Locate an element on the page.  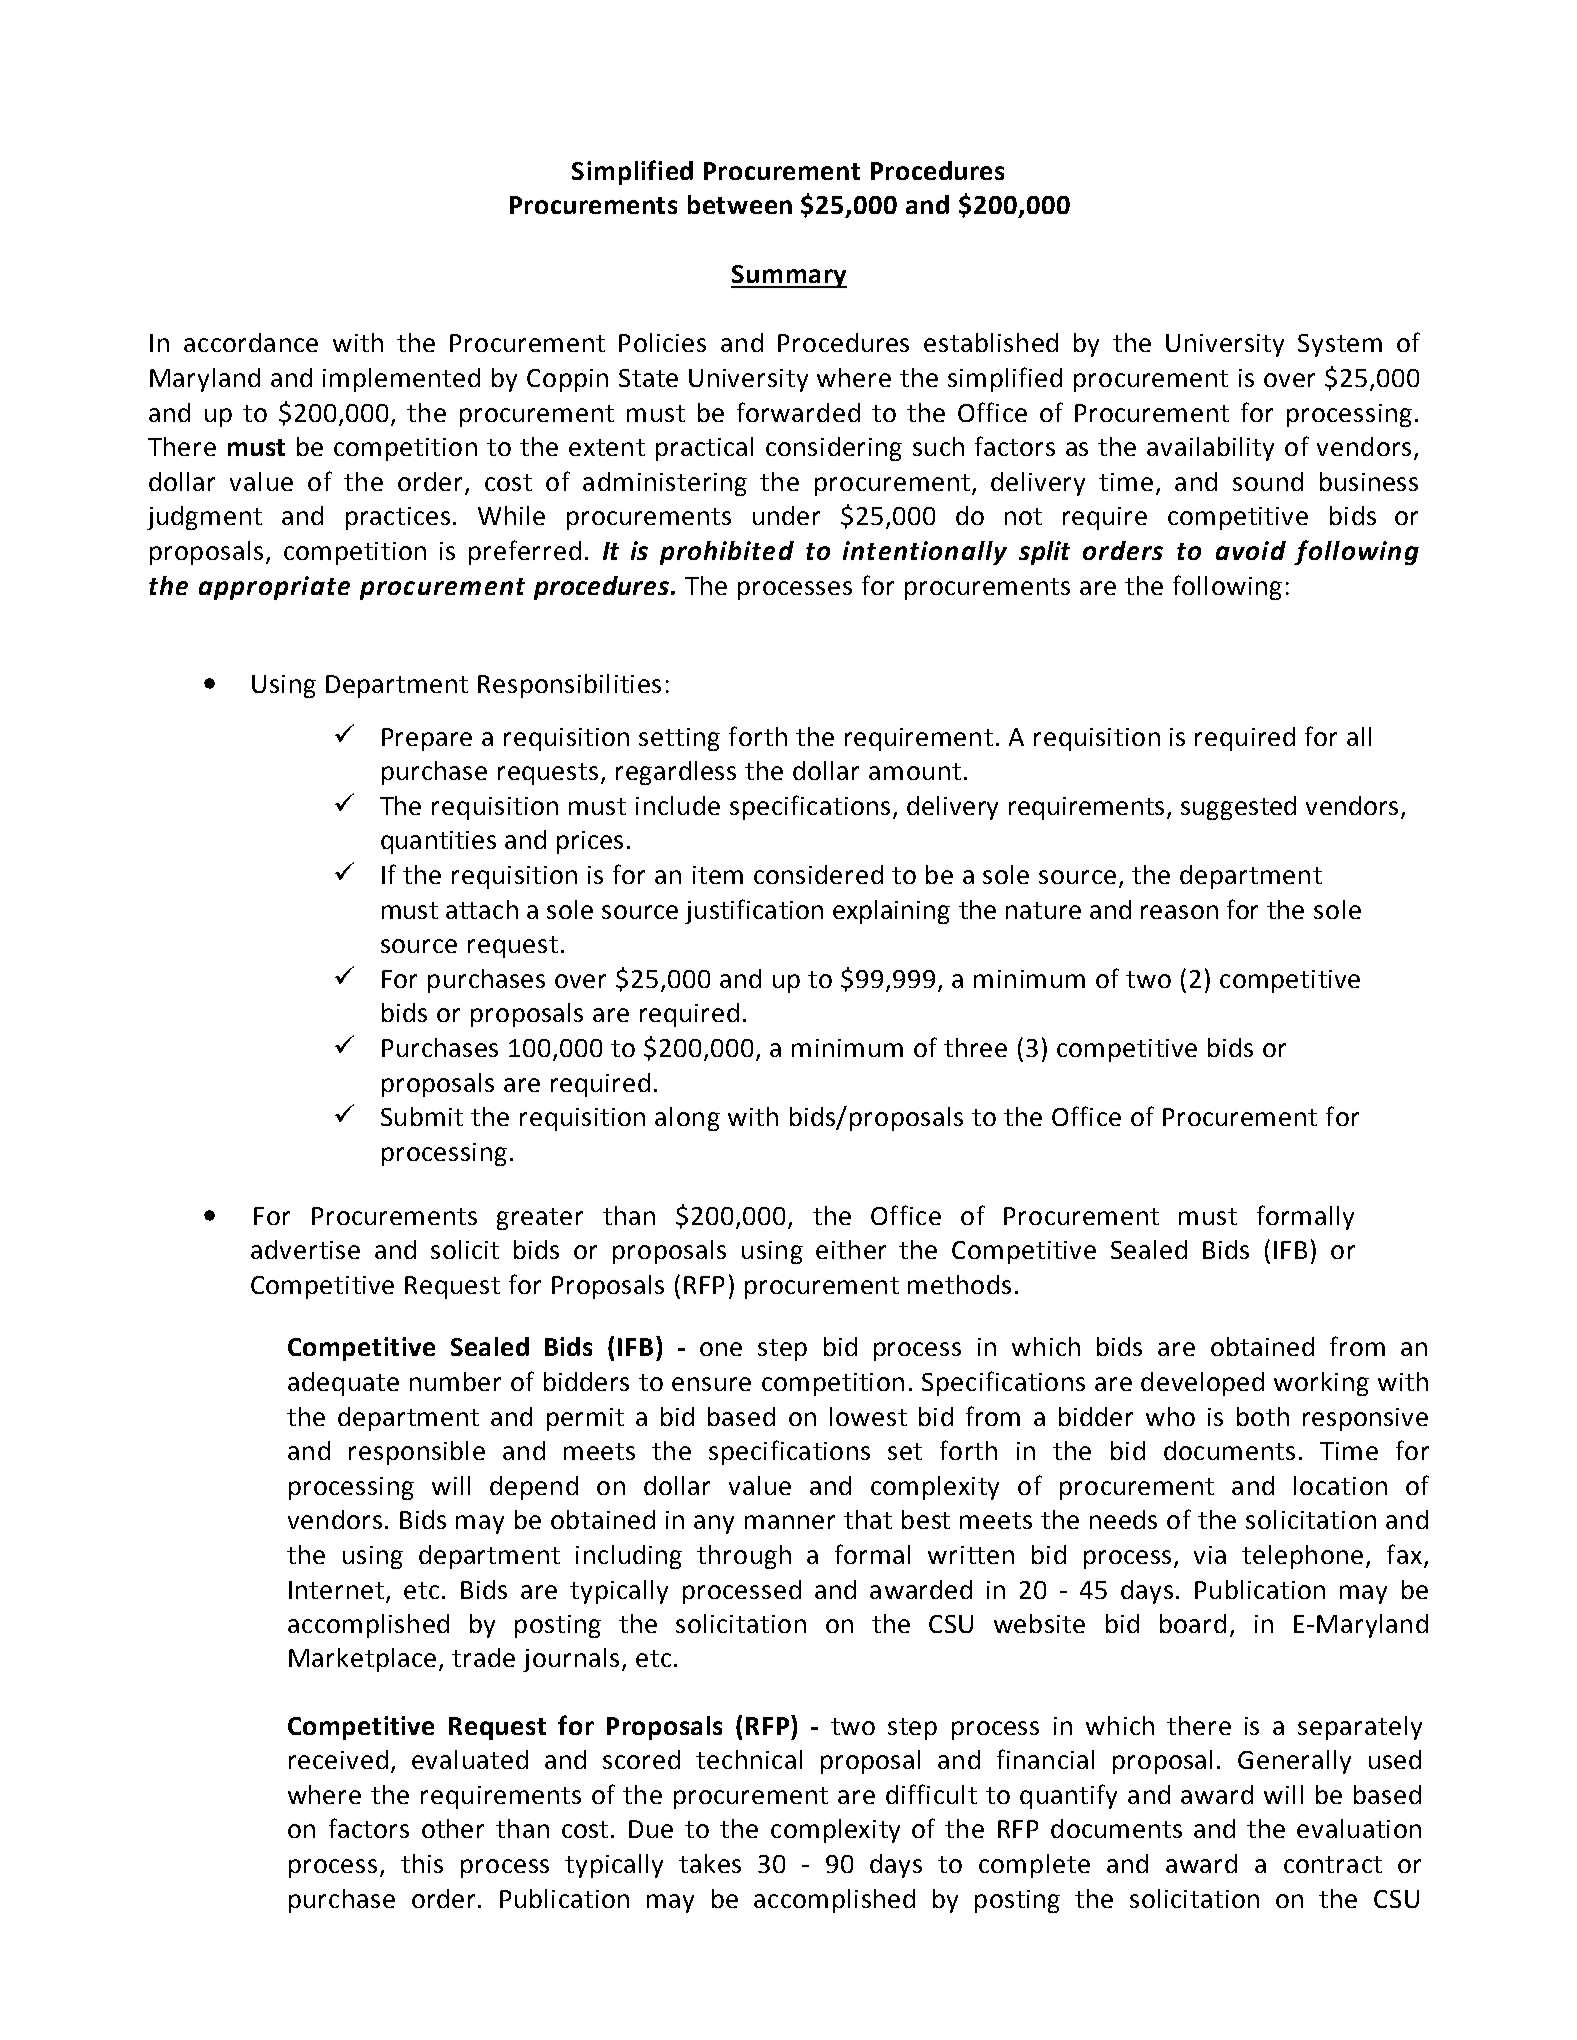
suggested is located at coordinates (1238, 808).
